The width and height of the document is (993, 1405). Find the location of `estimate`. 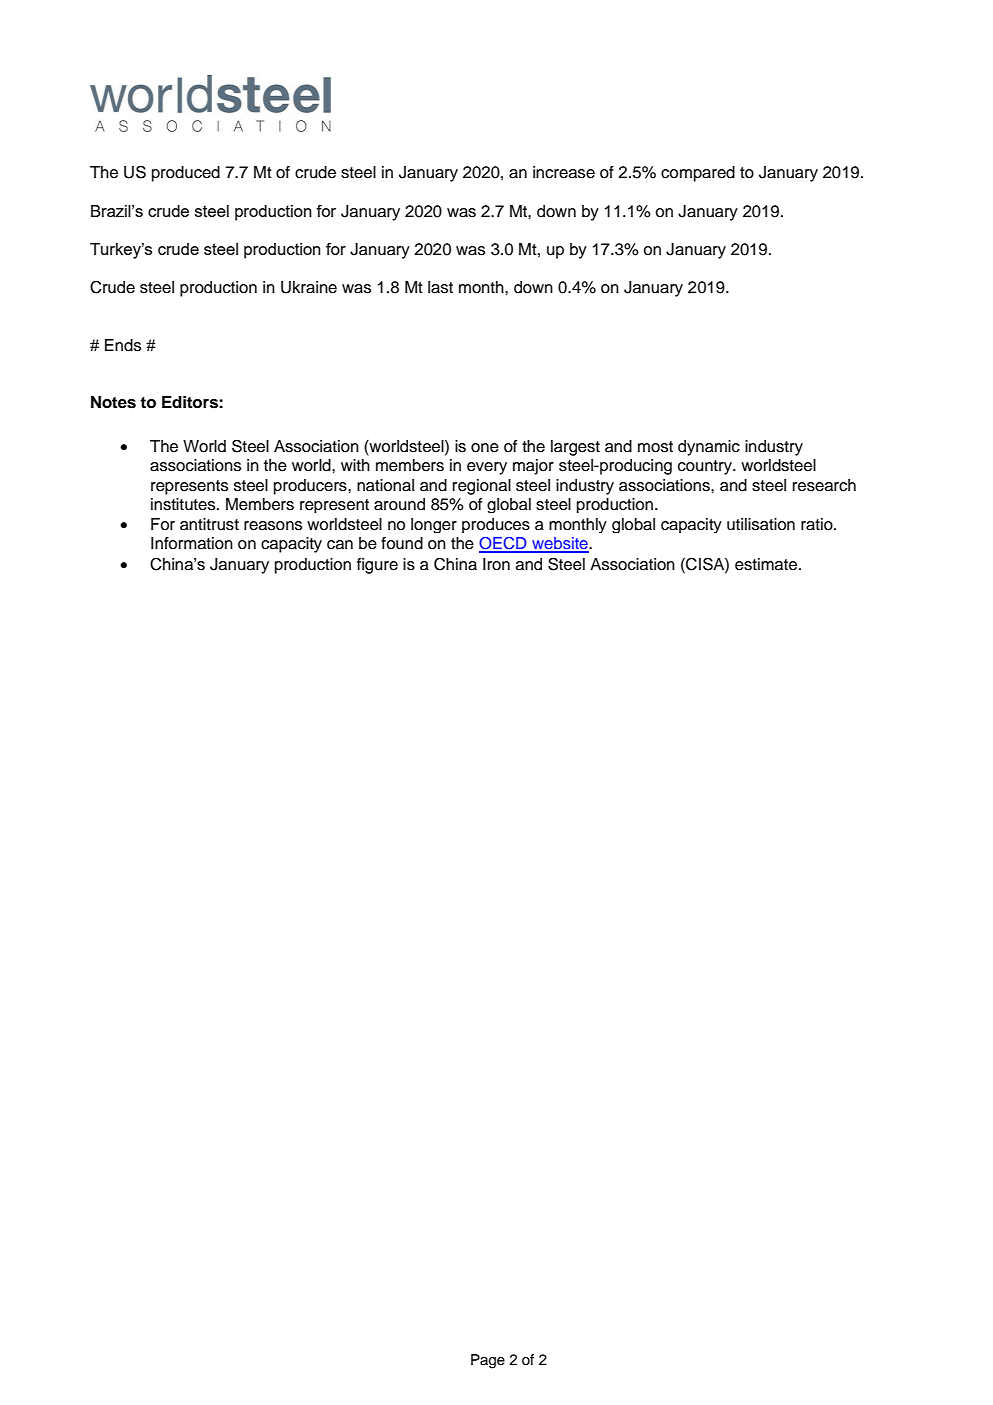

estimate is located at coordinates (767, 564).
